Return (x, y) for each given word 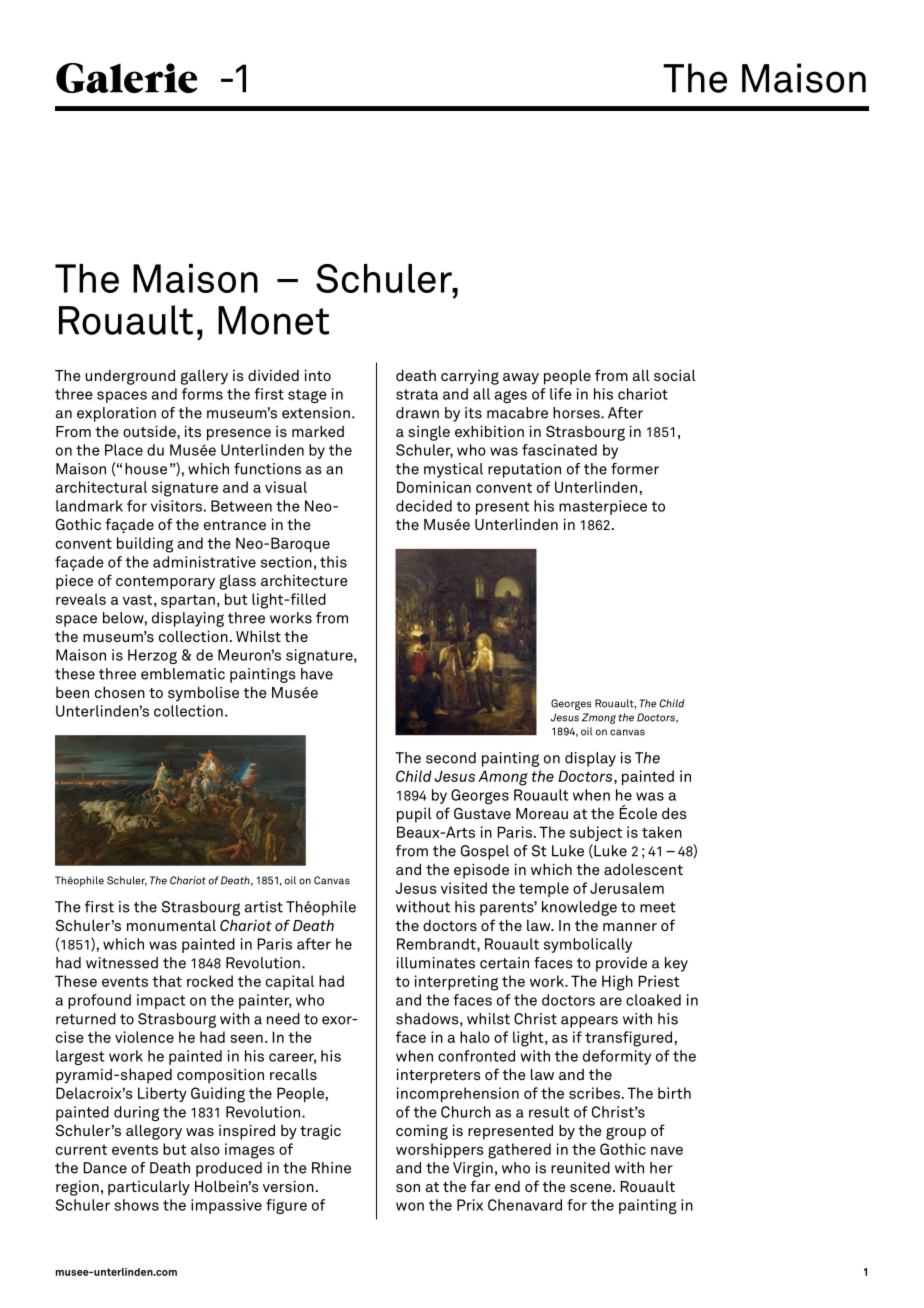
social (675, 375)
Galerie (126, 78)
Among (503, 778)
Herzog (152, 656)
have (317, 674)
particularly (149, 1188)
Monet (273, 320)
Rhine (331, 1168)
